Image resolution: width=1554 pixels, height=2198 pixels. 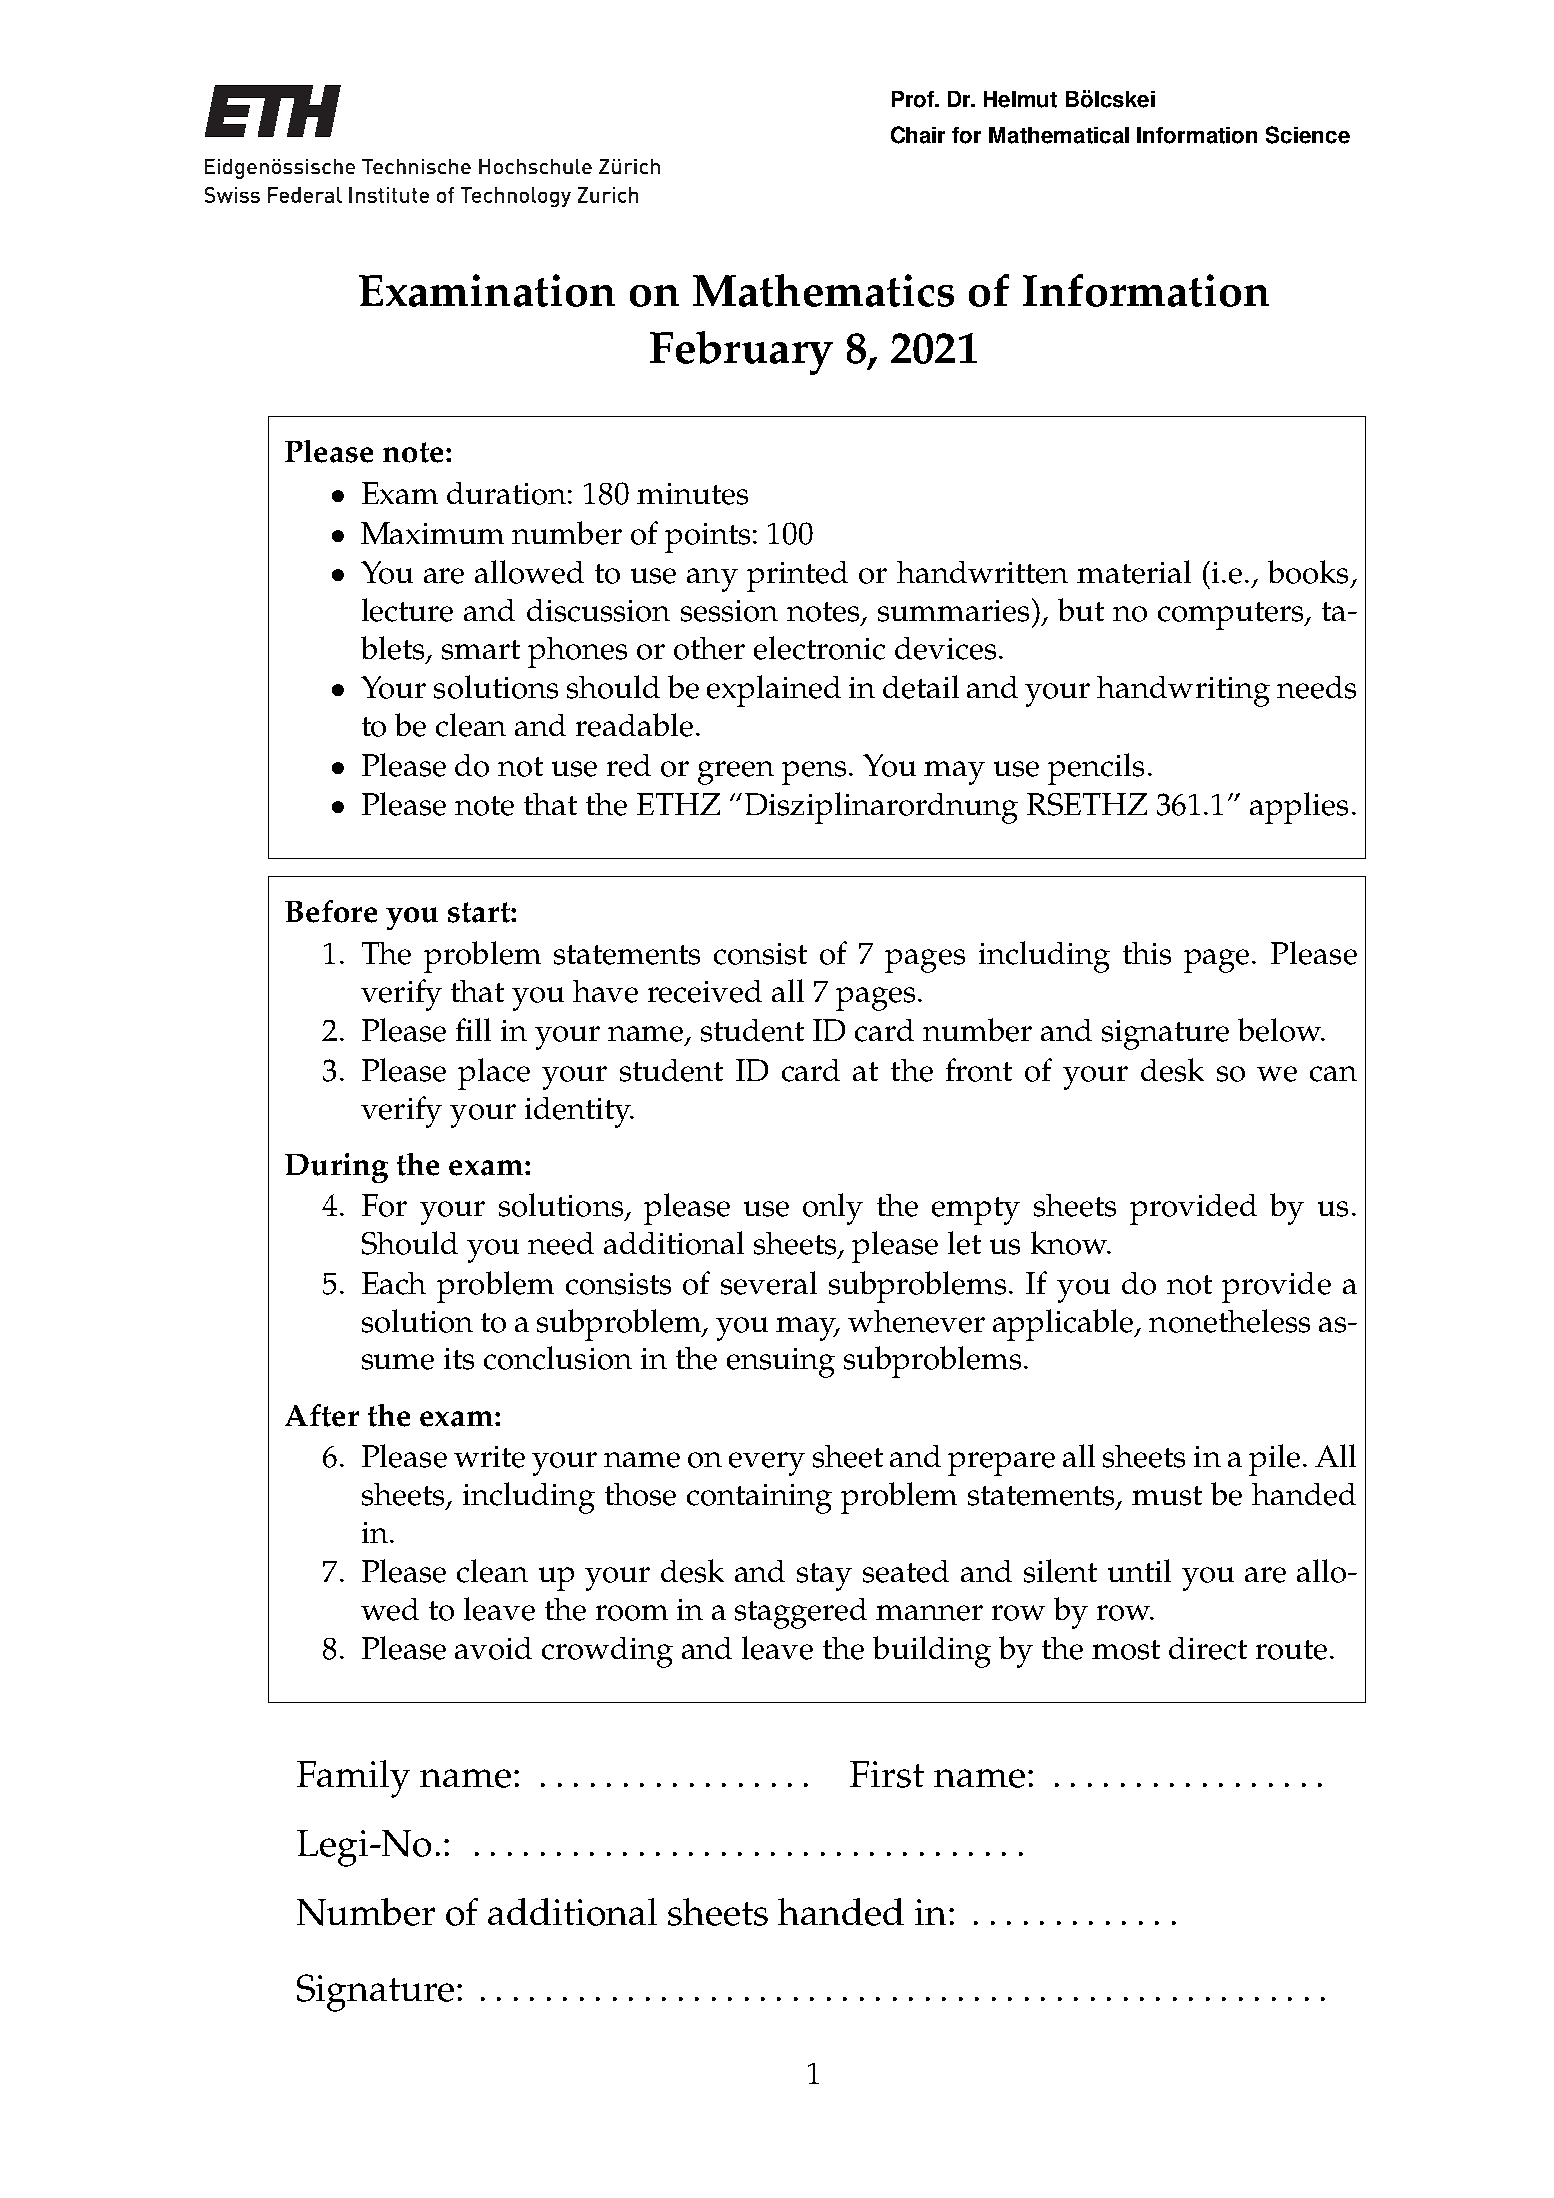 What do you see at coordinates (1308, 135) in the screenshot?
I see `Science` at bounding box center [1308, 135].
